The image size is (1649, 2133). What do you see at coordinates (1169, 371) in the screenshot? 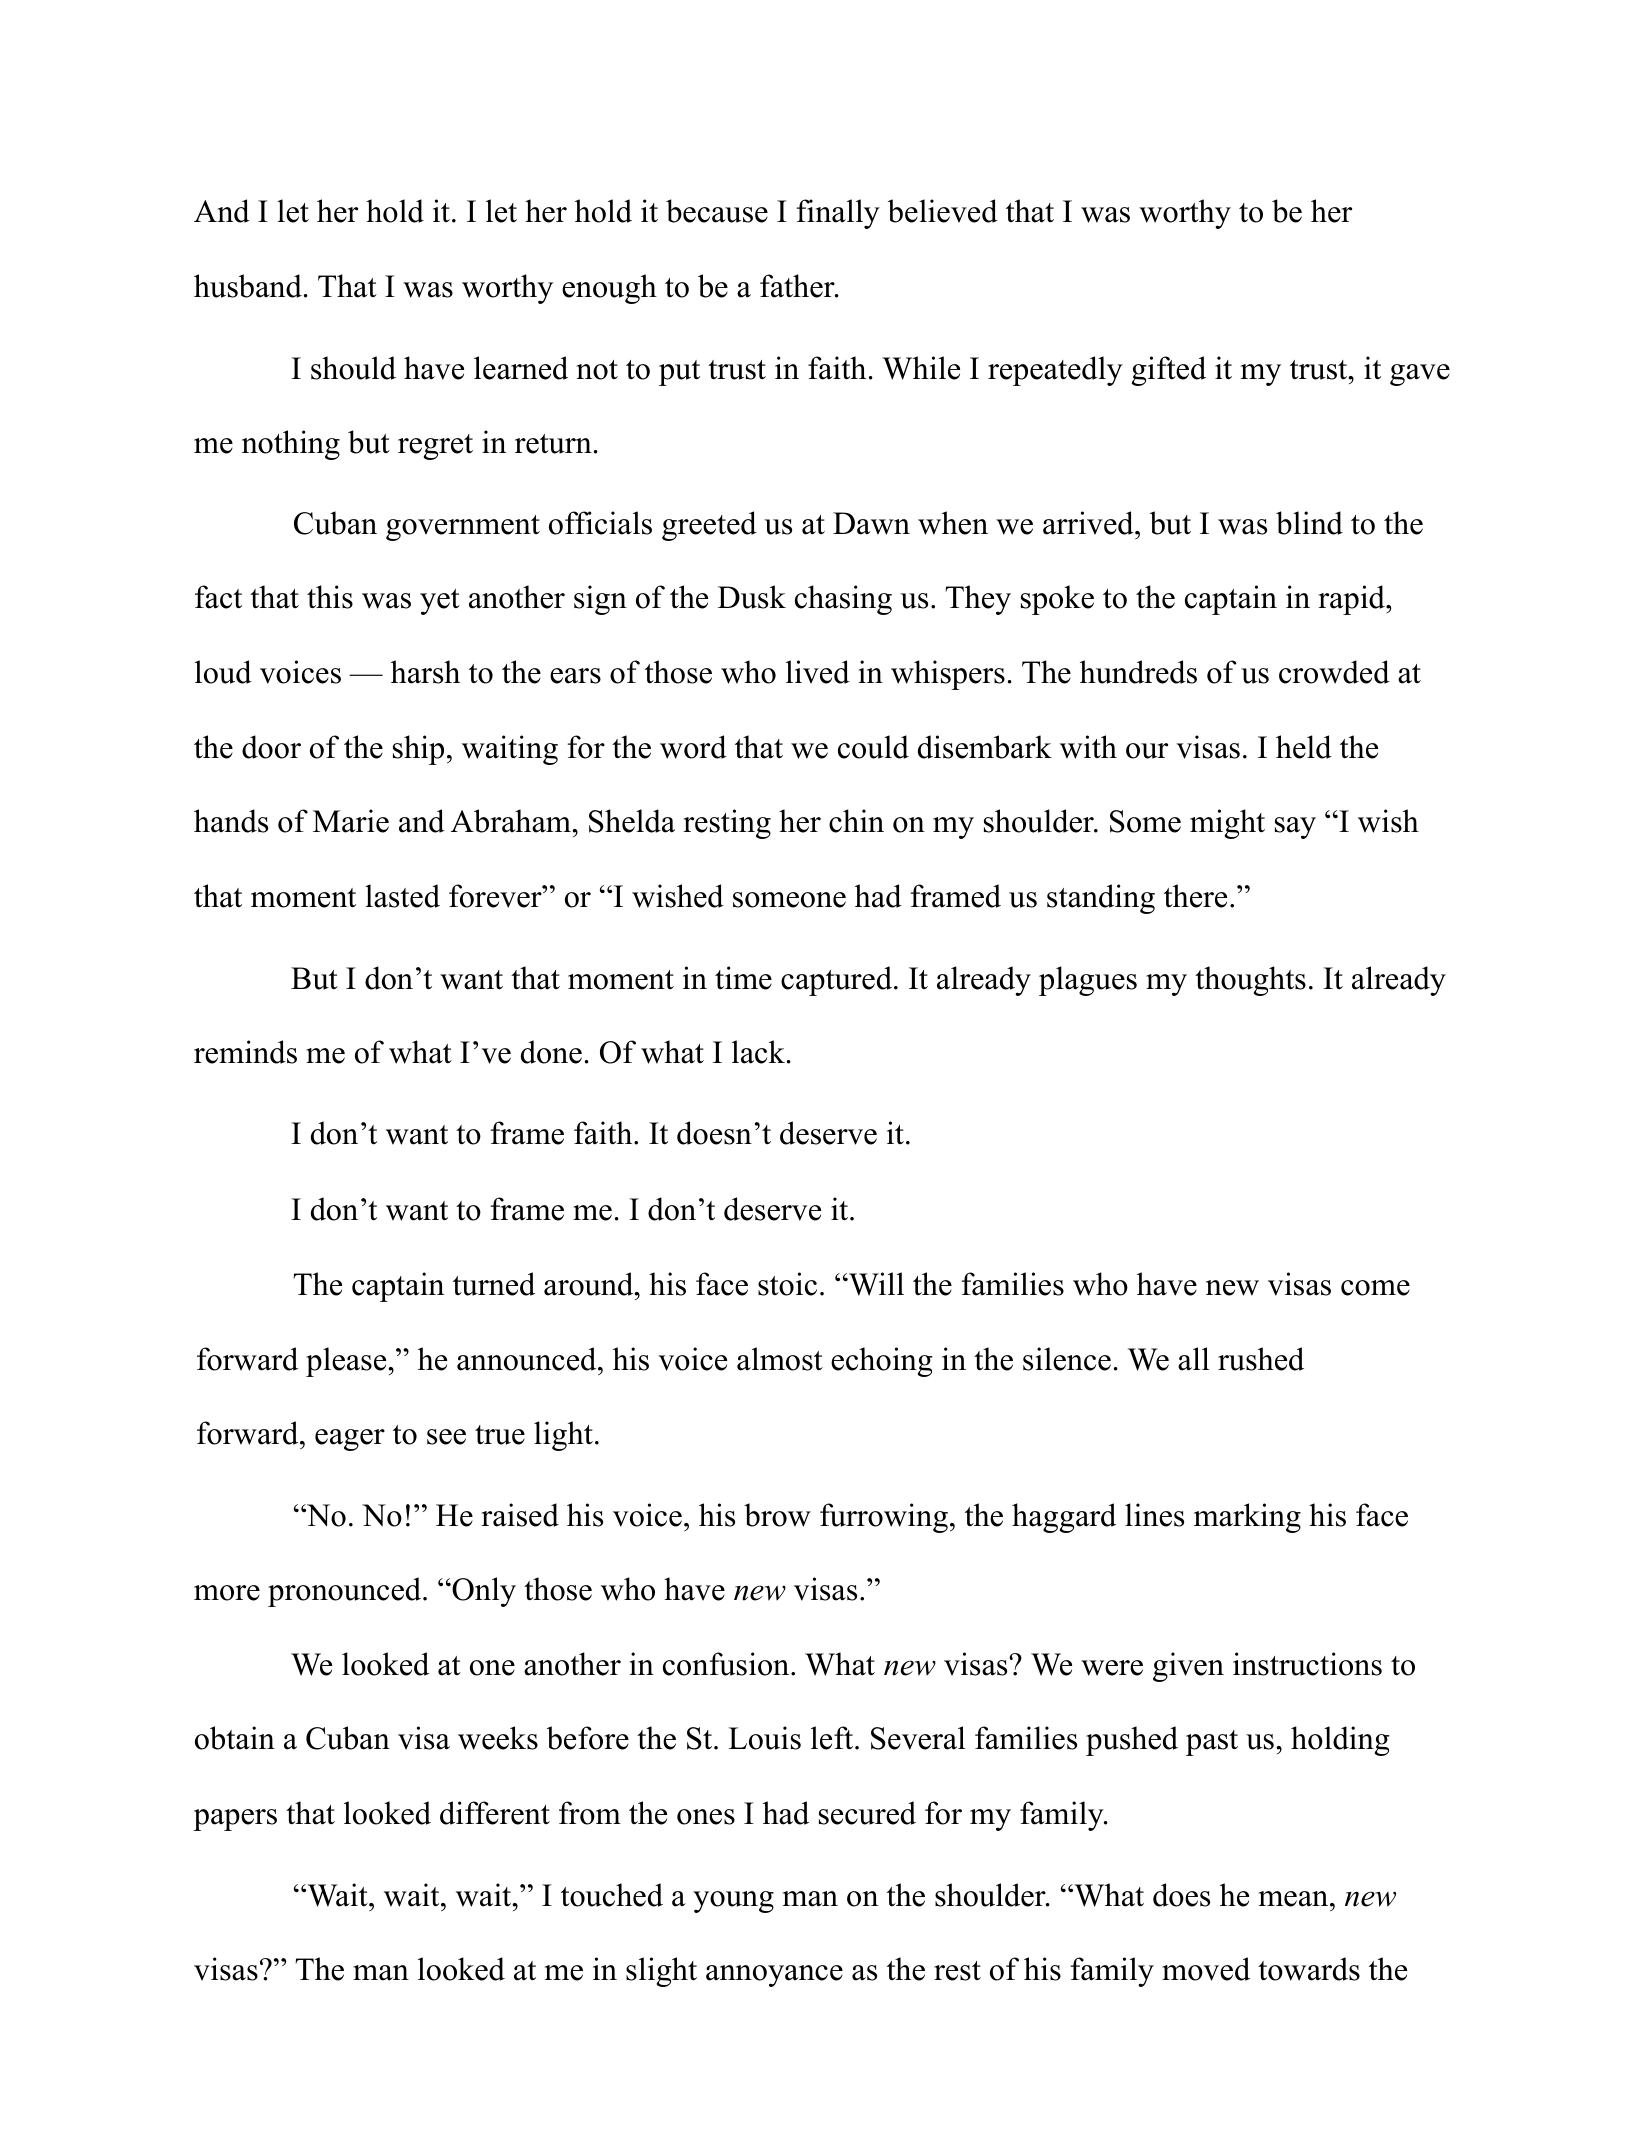
I see `gifted` at bounding box center [1169, 371].
